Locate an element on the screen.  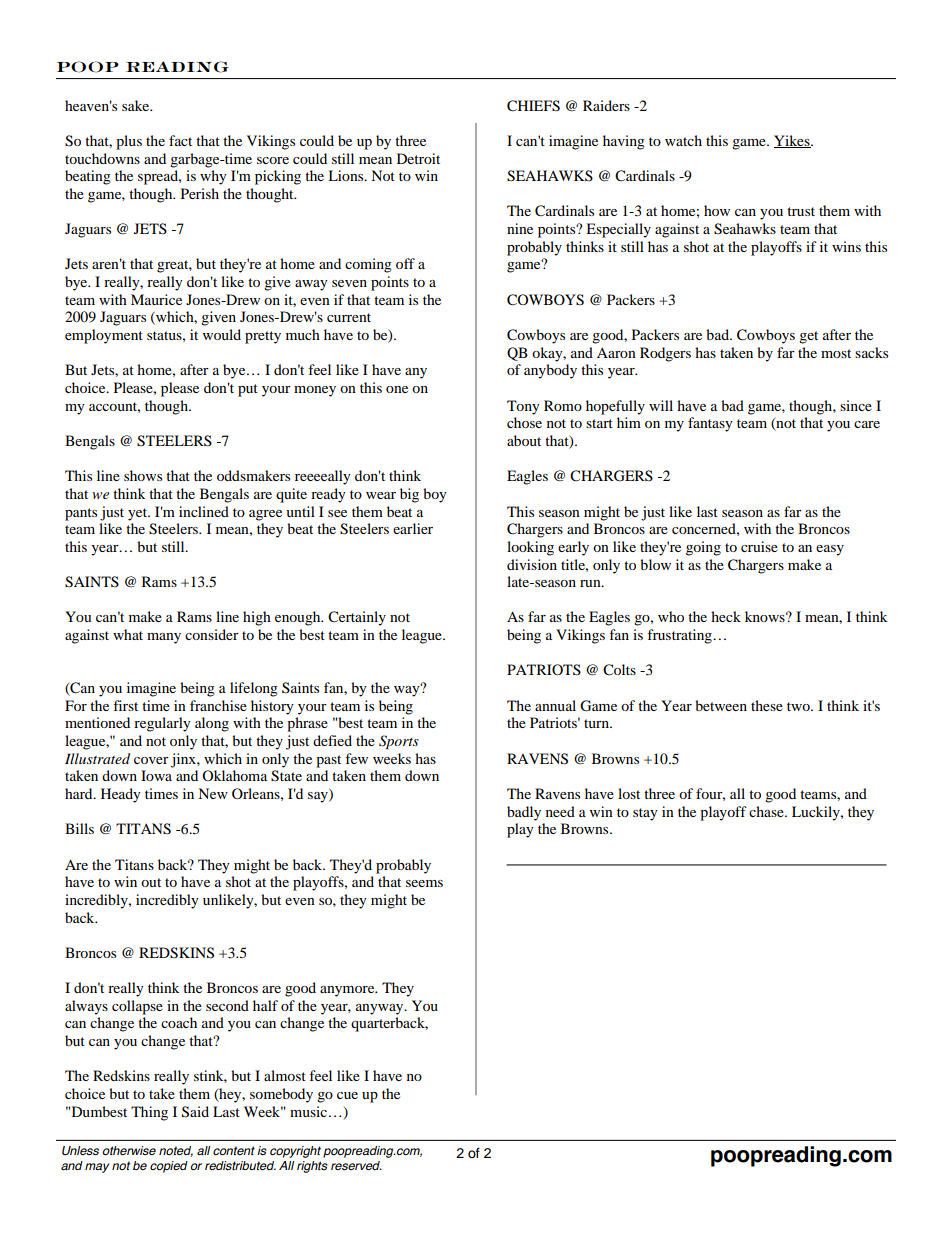
many is located at coordinates (164, 638).
